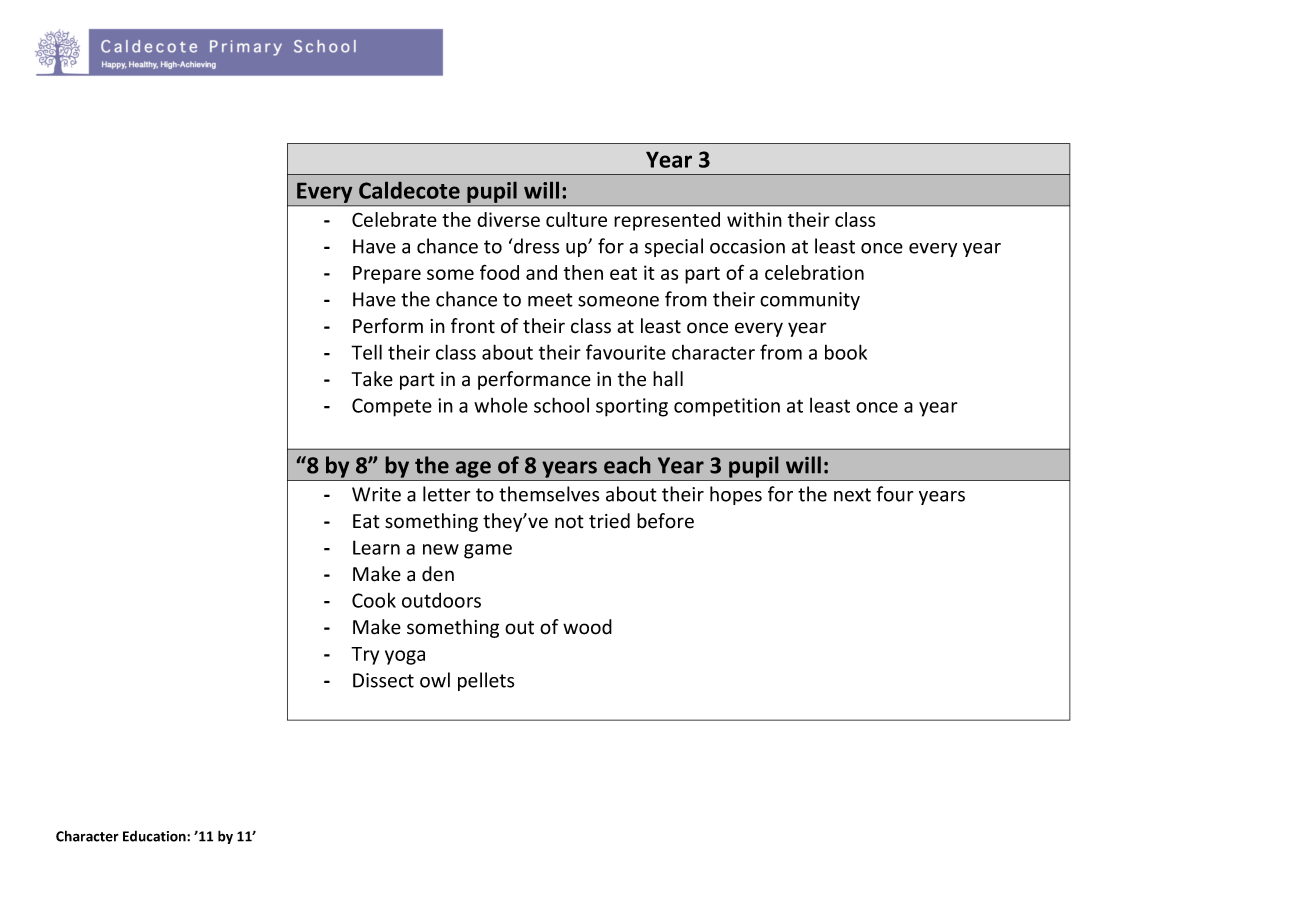 The width and height of the screenshot is (1309, 924). Describe the element at coordinates (155, 836) in the screenshot. I see `Education` at that location.
